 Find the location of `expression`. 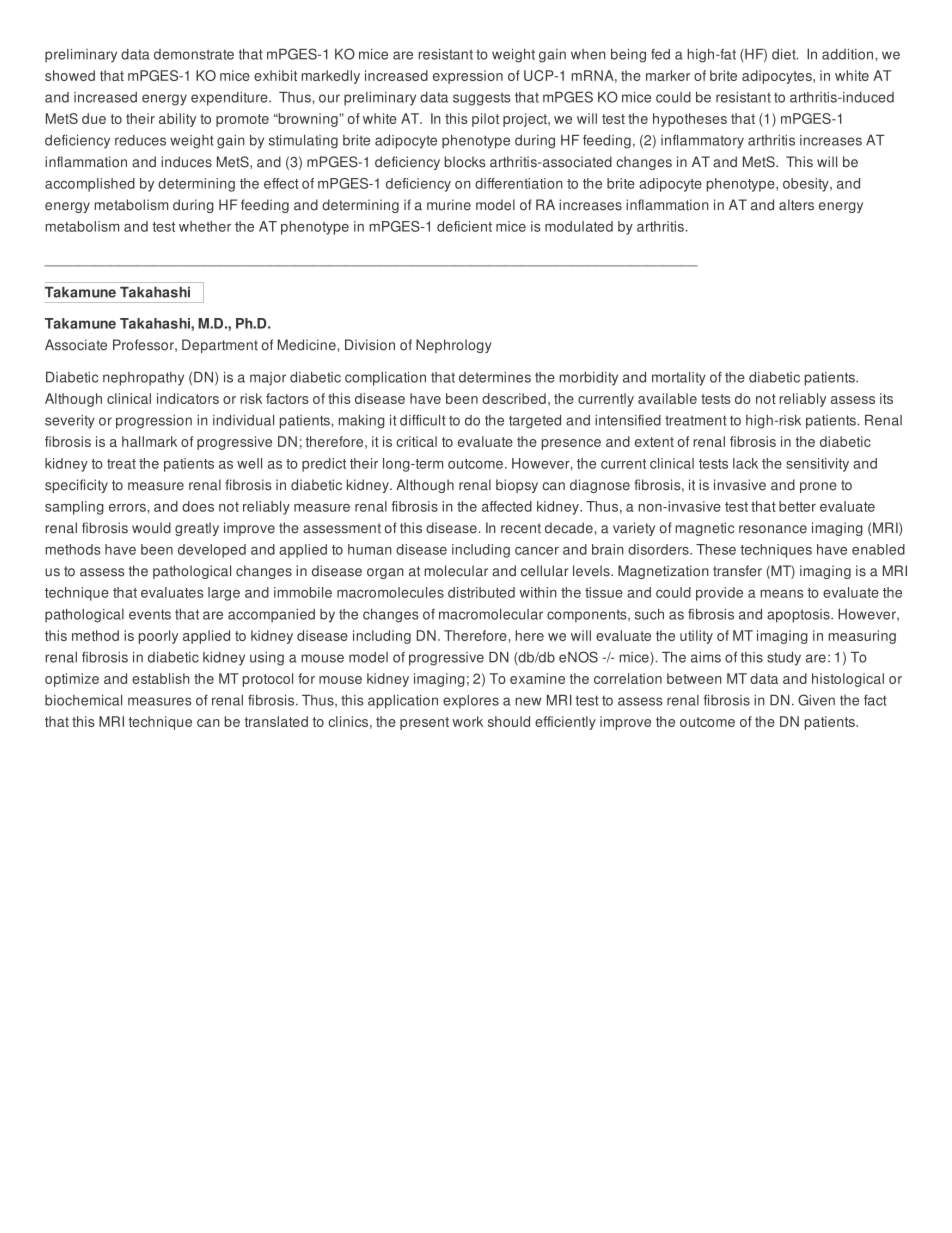

expression is located at coordinates (468, 77).
